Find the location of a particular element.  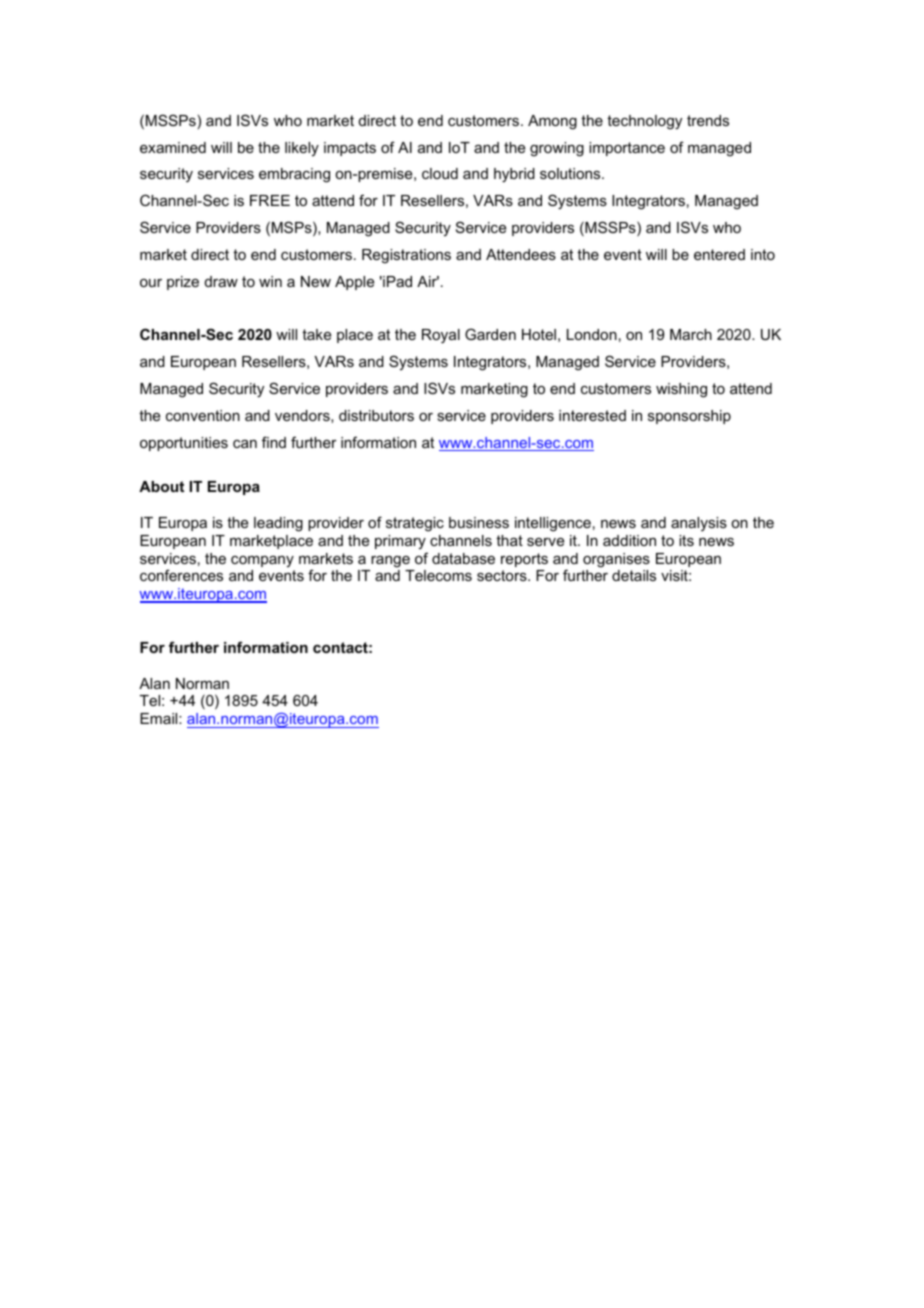

cloud is located at coordinates (440, 173).
